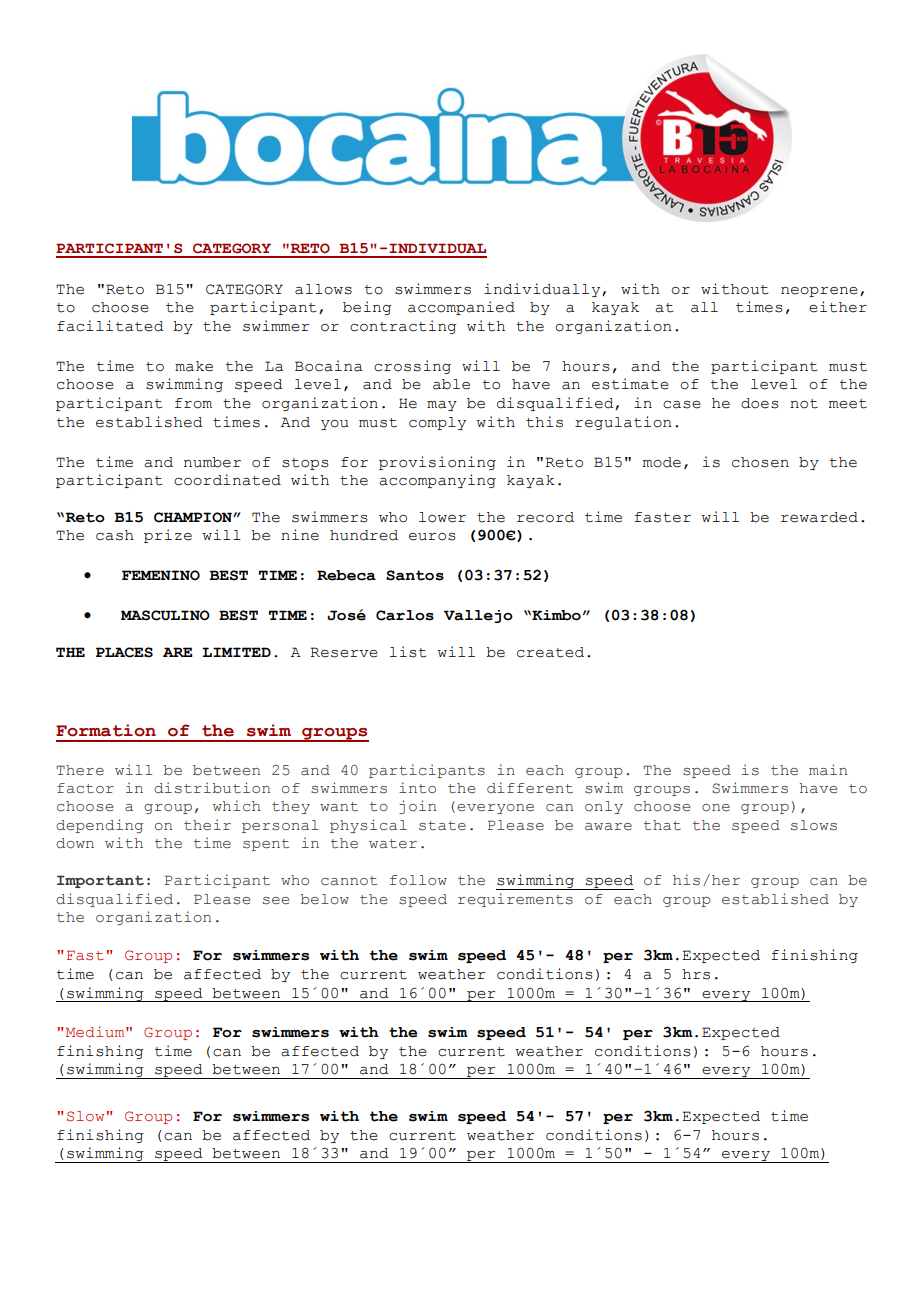  Describe the element at coordinates (437, 423) in the screenshot. I see `comply` at that location.
